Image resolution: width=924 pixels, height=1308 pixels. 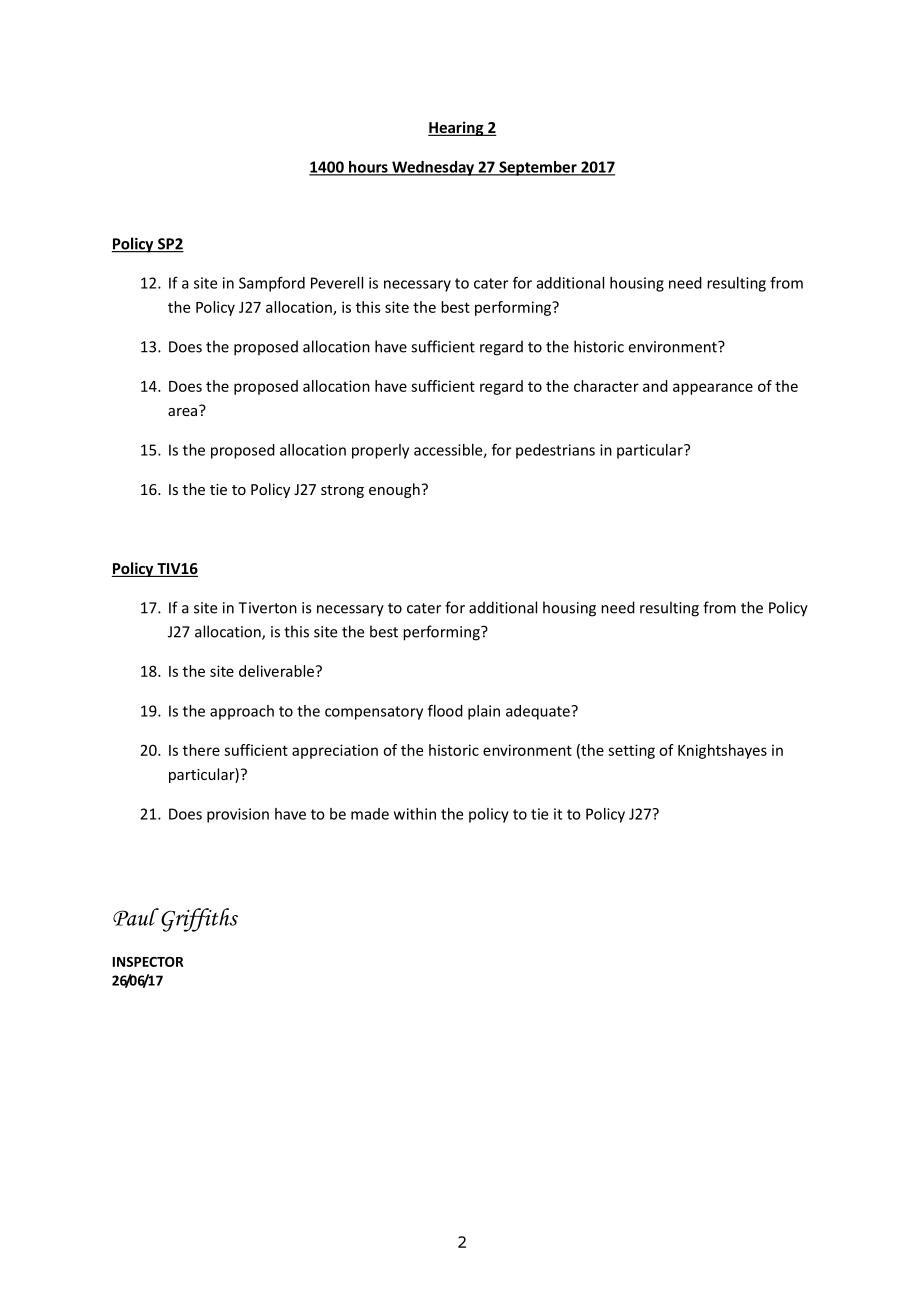 What do you see at coordinates (415, 814) in the image?
I see `within` at bounding box center [415, 814].
